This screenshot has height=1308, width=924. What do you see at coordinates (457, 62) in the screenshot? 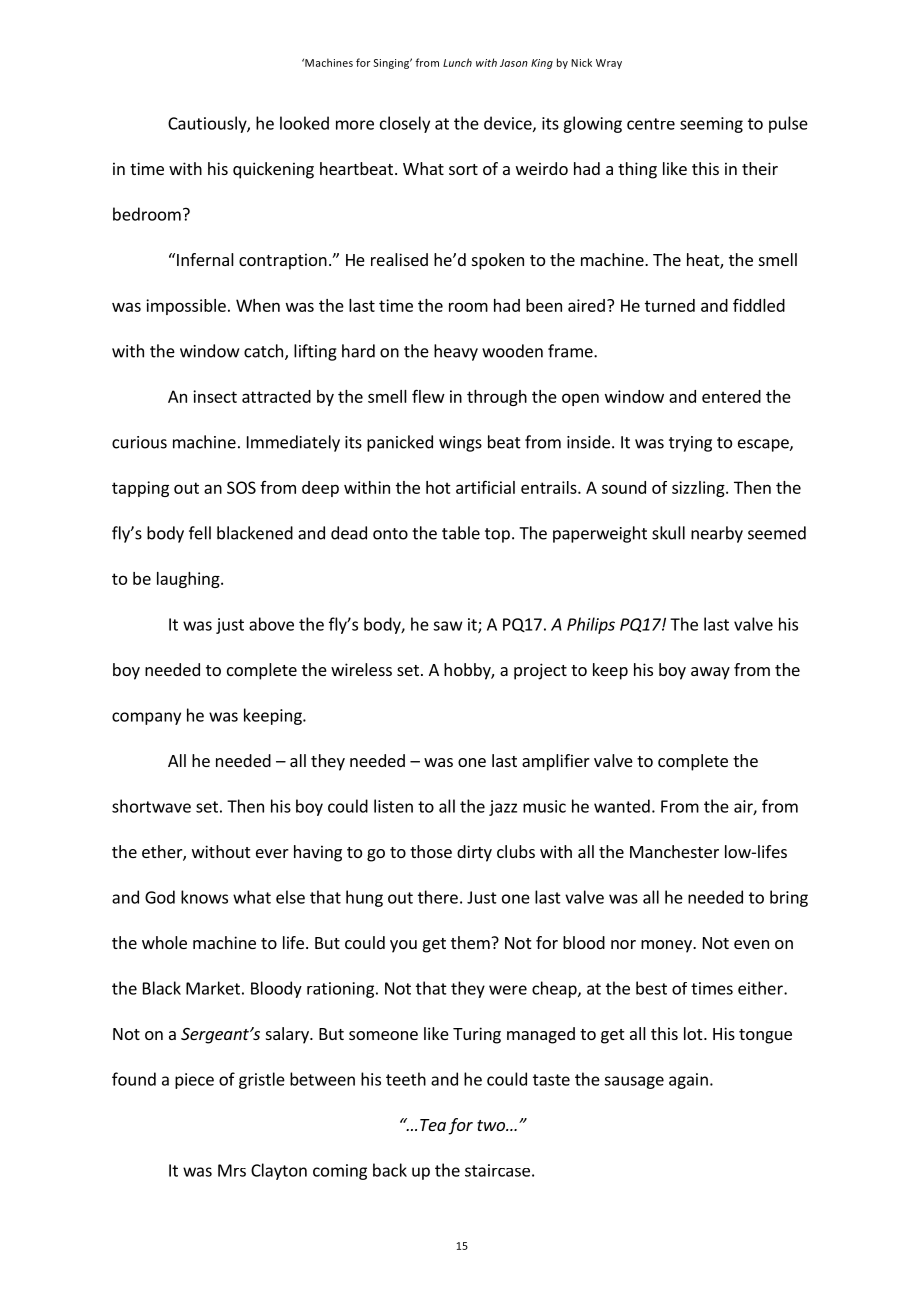
I see `Lunch` at bounding box center [457, 62].
